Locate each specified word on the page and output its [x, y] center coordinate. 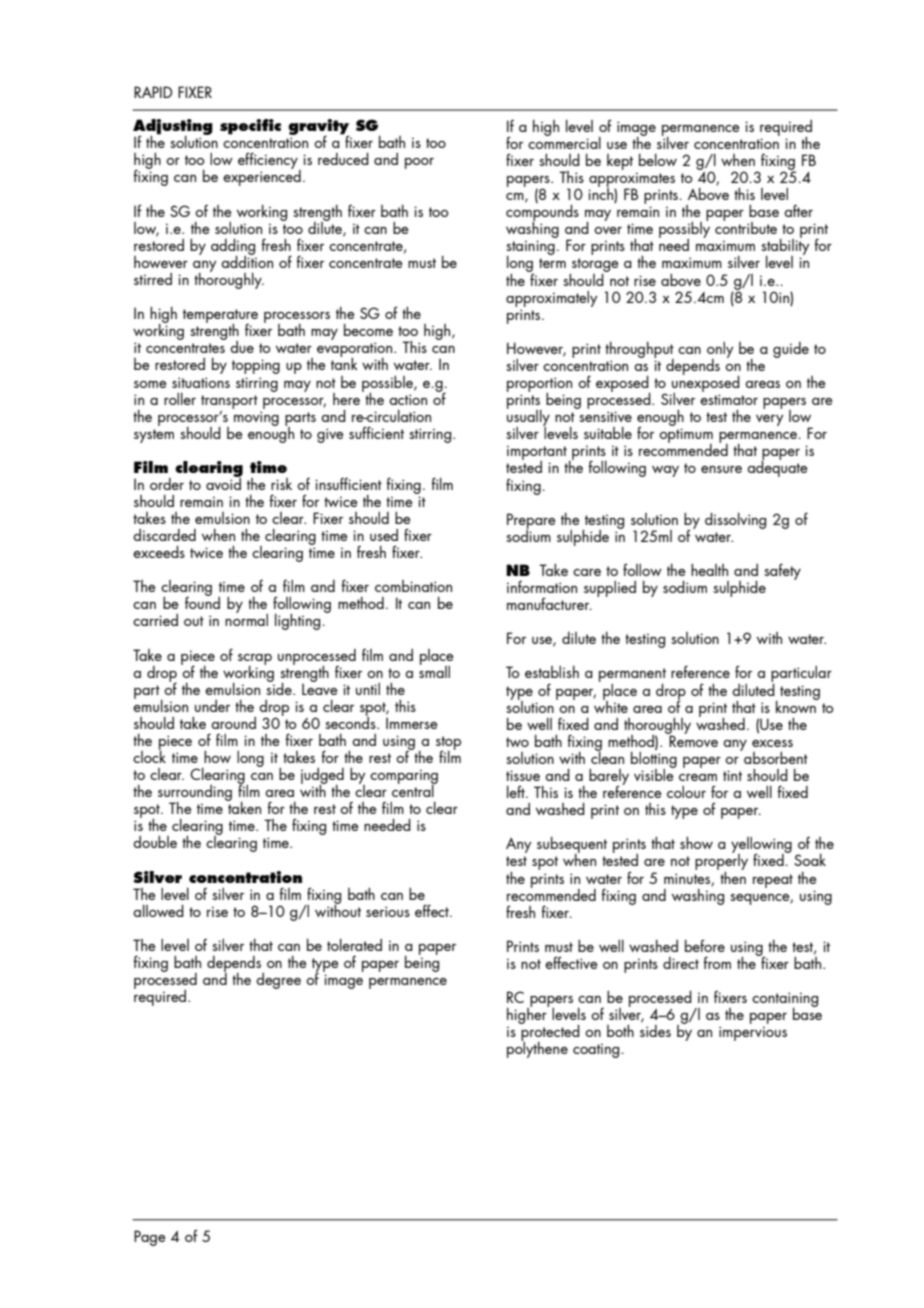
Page [149, 1238]
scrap [255, 660]
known [797, 705]
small [434, 670]
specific [250, 127]
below [658, 160]
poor [419, 163]
